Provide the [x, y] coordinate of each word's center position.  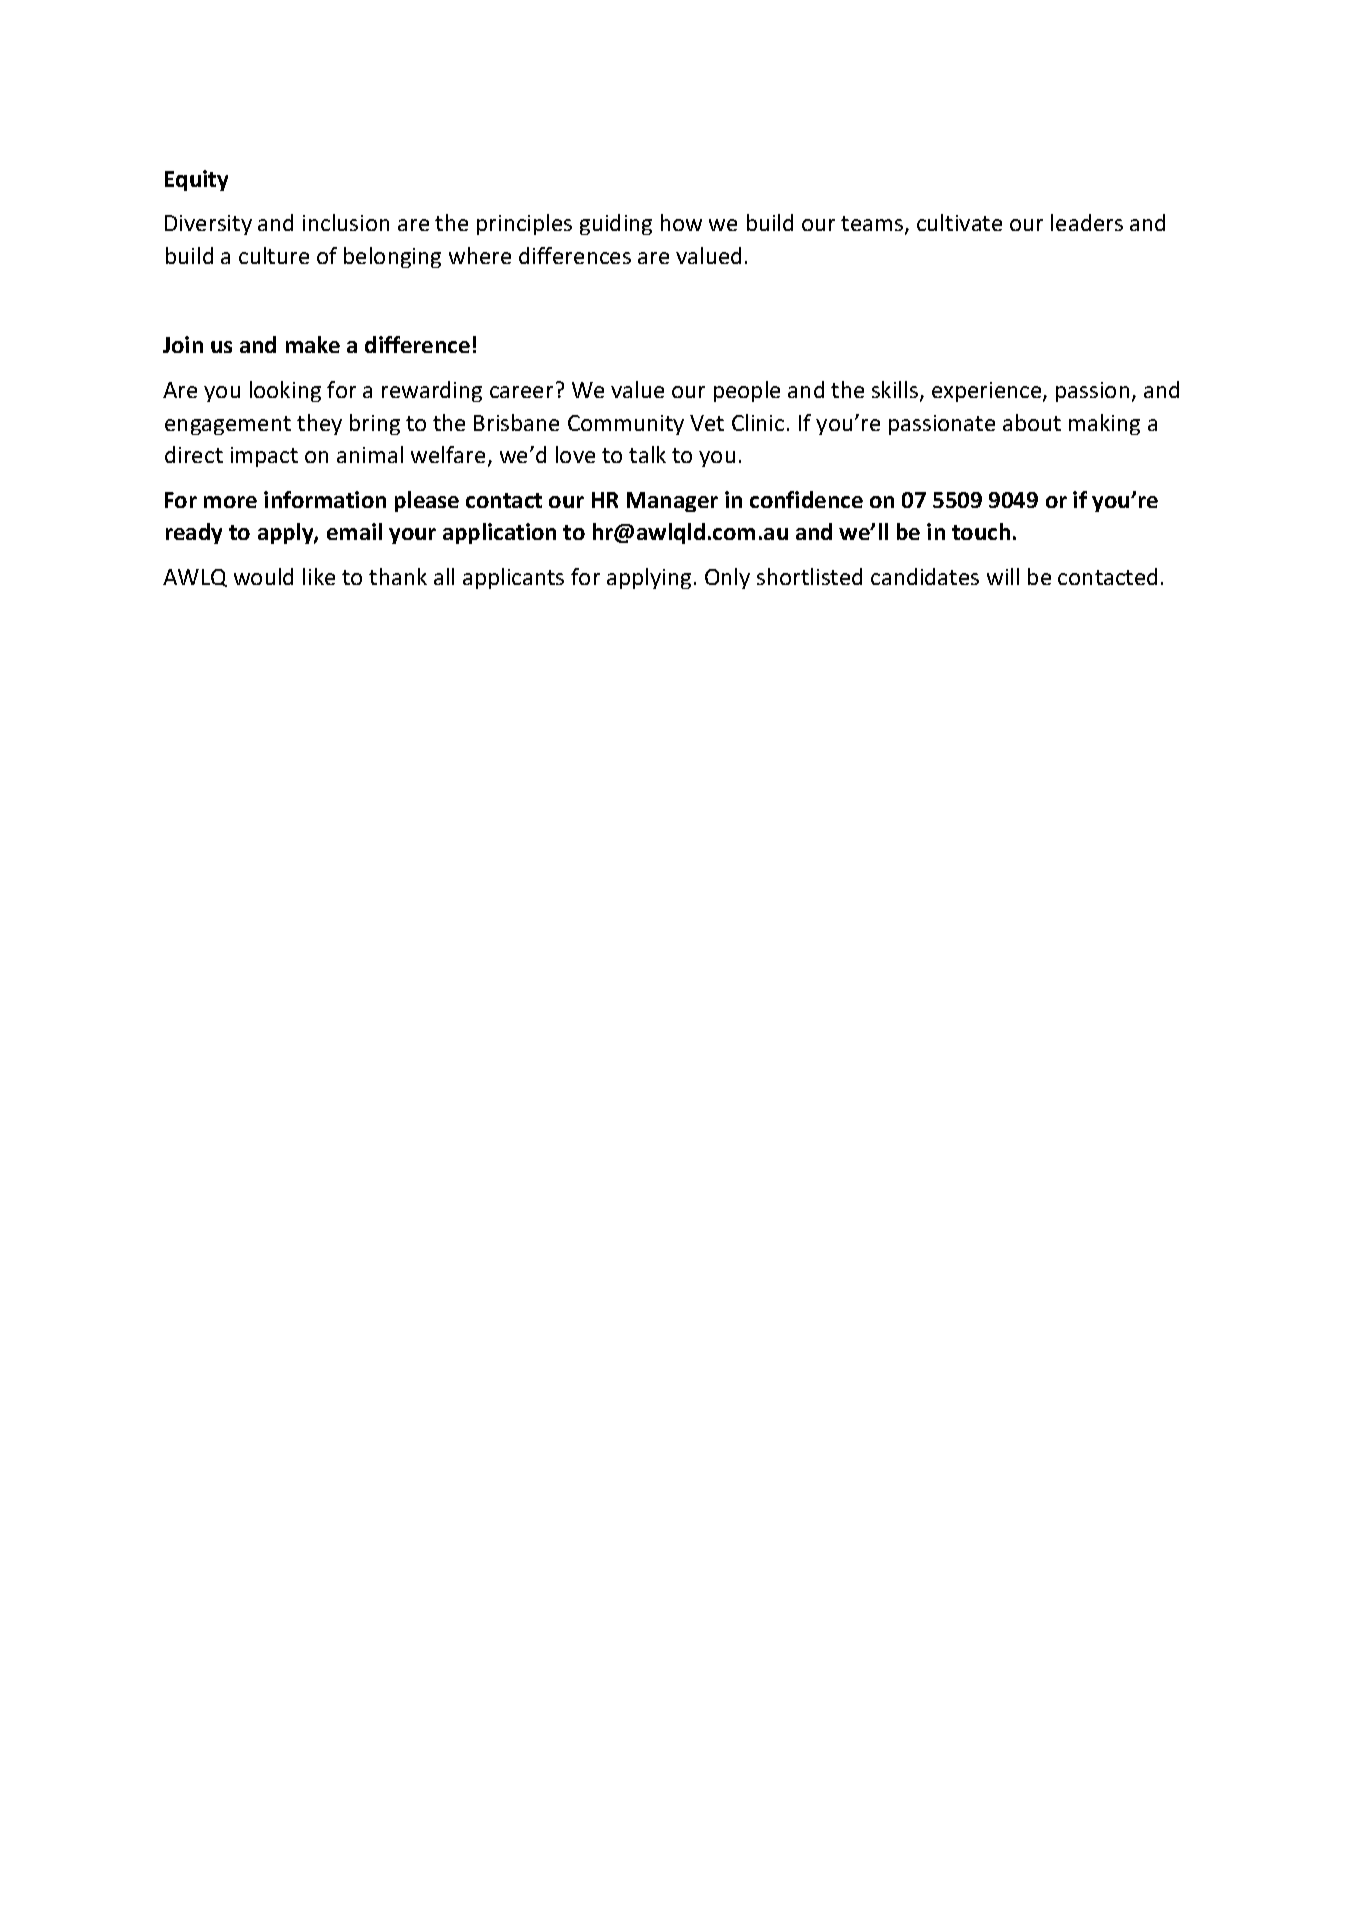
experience [988, 392]
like [319, 576]
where [480, 255]
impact [264, 457]
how [681, 222]
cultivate [959, 222]
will [1003, 576]
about [1032, 422]
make [313, 344]
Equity [196, 180]
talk [647, 454]
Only [727, 578]
